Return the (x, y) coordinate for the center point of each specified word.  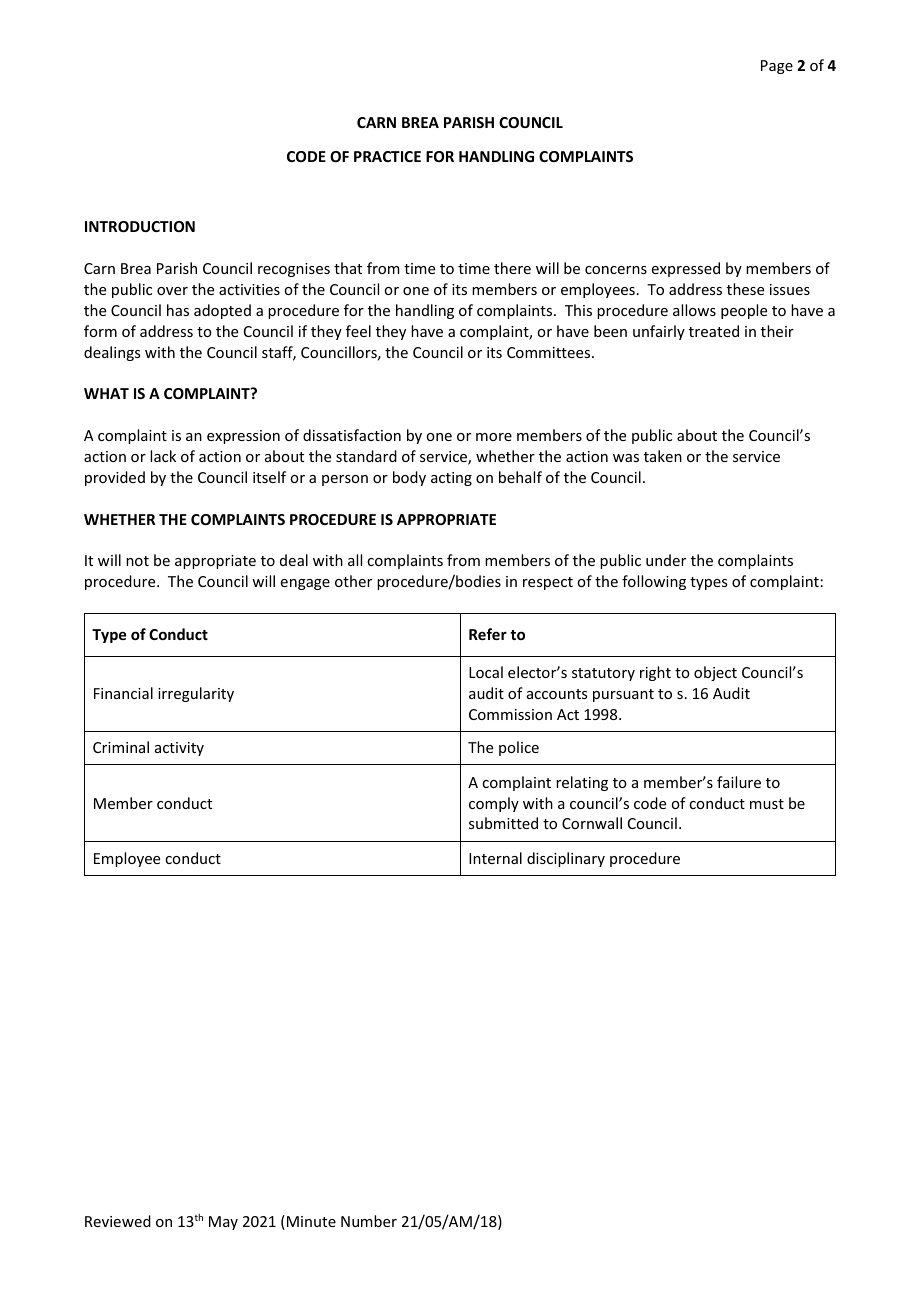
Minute (310, 1222)
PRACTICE (387, 156)
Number (369, 1221)
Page (777, 67)
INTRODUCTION (140, 226)
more (494, 437)
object (715, 673)
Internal (495, 858)
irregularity (196, 694)
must (767, 804)
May (223, 1223)
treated (714, 331)
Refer (488, 634)
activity (179, 749)
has (178, 310)
